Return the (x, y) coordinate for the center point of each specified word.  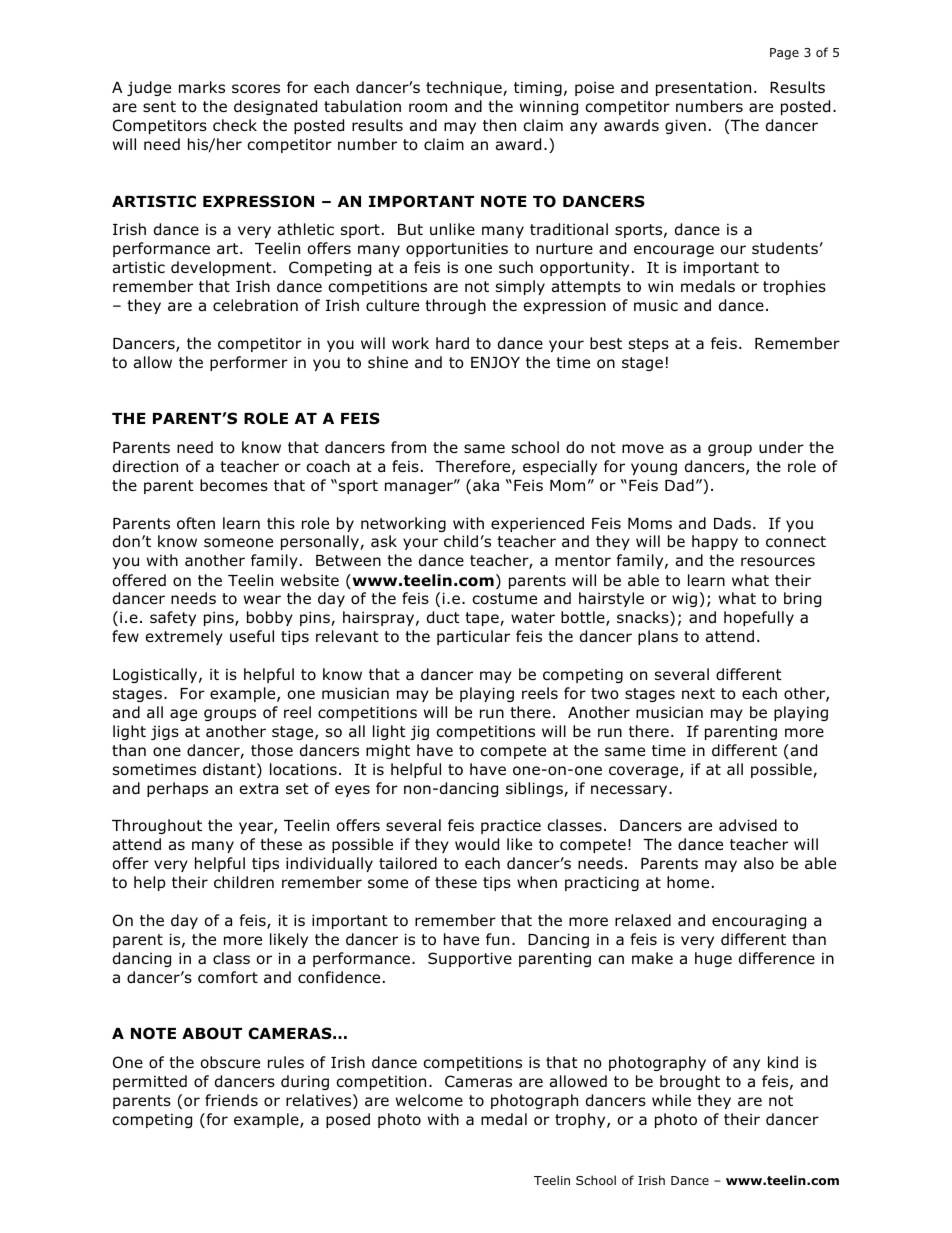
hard (452, 343)
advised (748, 825)
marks (202, 87)
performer (249, 363)
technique (465, 88)
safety (173, 618)
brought (690, 1082)
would (477, 844)
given (685, 126)
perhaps (177, 789)
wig (684, 599)
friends (231, 1100)
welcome (429, 1100)
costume (504, 599)
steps (649, 345)
